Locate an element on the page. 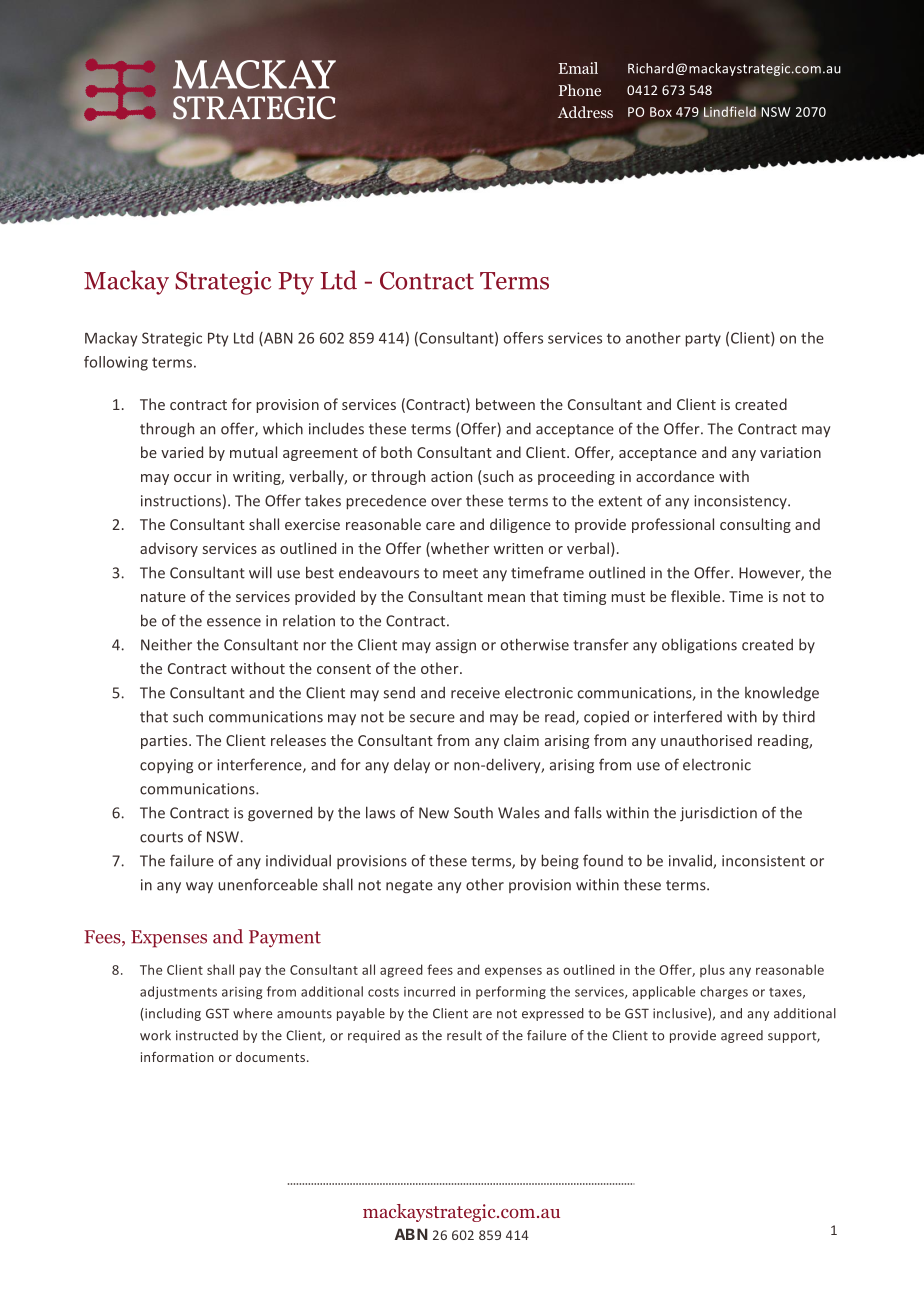 This document has width=924, height=1309. varied is located at coordinates (182, 452).
